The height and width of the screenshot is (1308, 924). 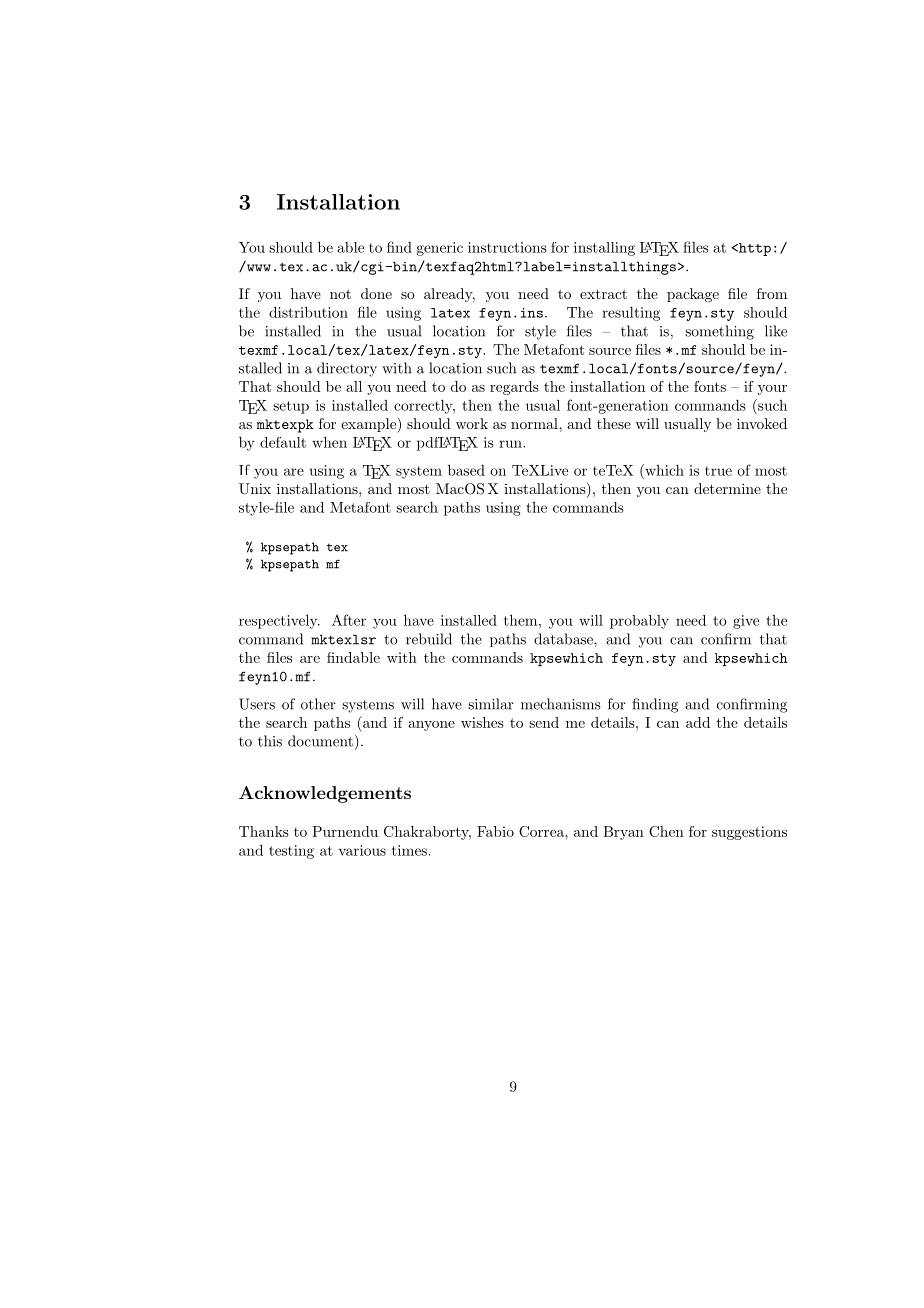 I want to click on add, so click(x=698, y=722).
